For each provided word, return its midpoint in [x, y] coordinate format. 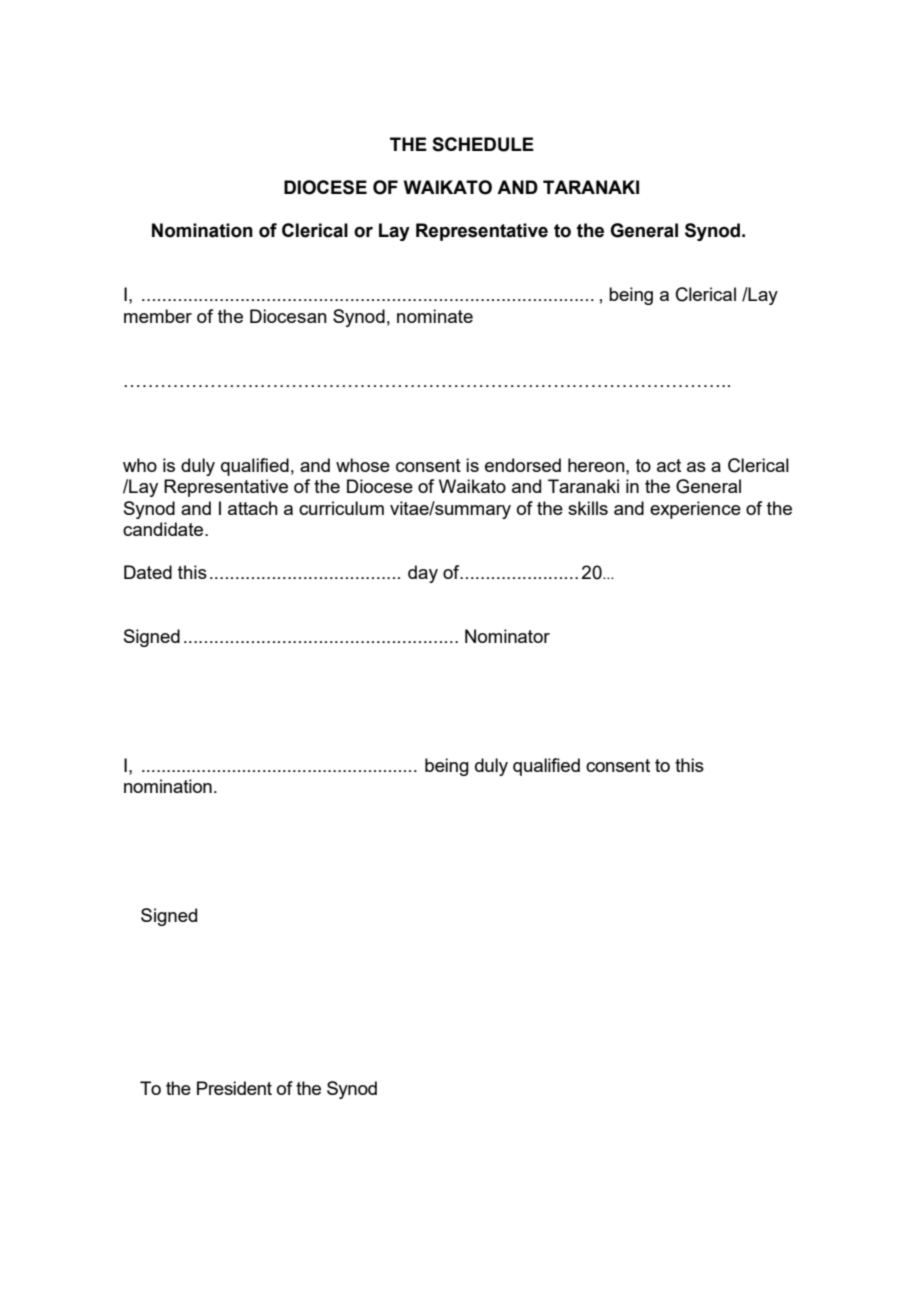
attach [253, 508]
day [423, 574]
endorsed [523, 465]
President [234, 1088]
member [158, 316]
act [669, 465]
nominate [435, 316]
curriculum [341, 508]
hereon [597, 465]
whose [363, 465]
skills [588, 508]
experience [695, 510]
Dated [148, 572]
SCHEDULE [483, 144]
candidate [164, 529]
